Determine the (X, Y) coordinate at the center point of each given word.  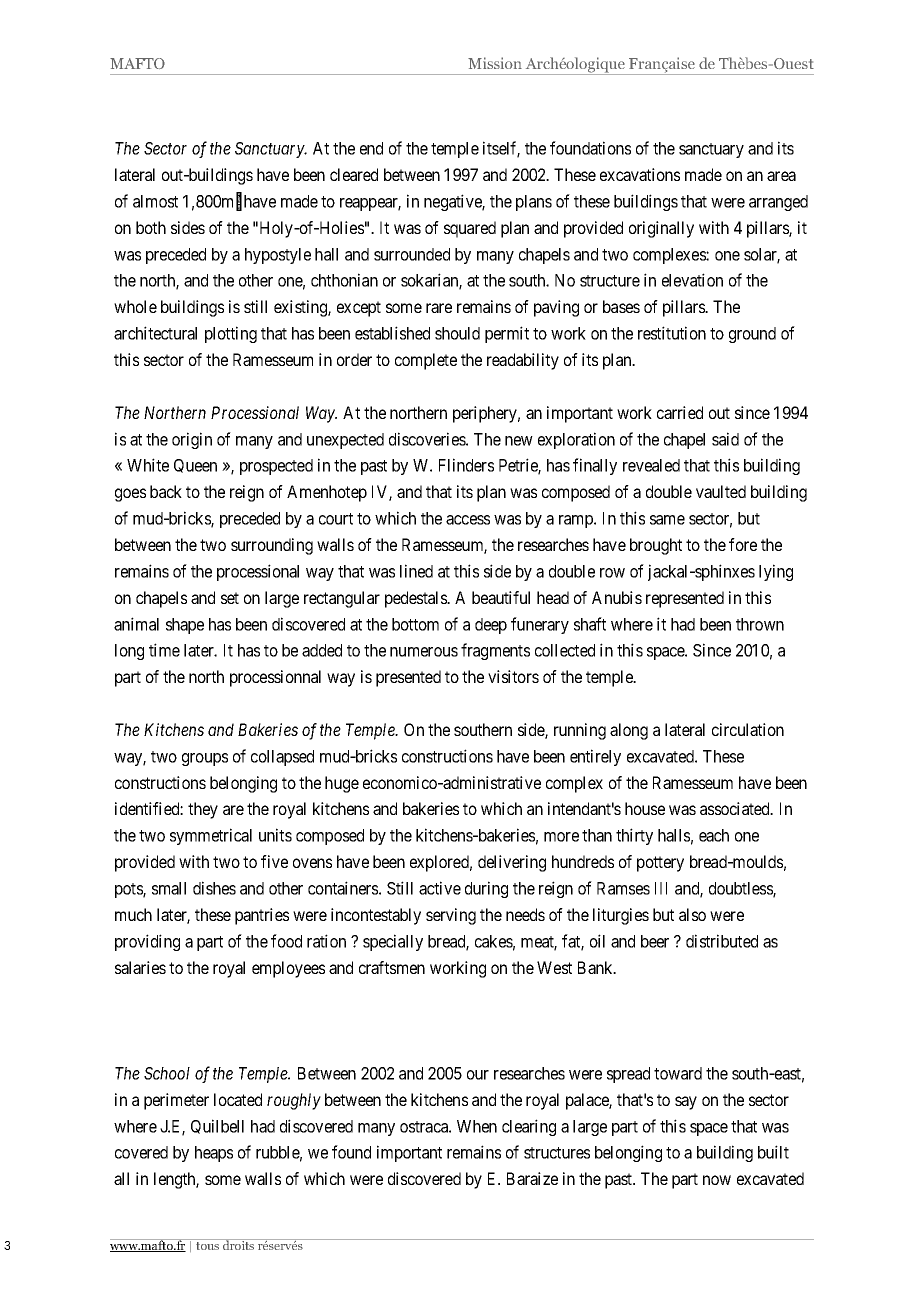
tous (207, 1246)
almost (155, 201)
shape (185, 626)
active (440, 888)
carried (680, 412)
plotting (231, 334)
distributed (722, 941)
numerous (424, 652)
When (477, 1126)
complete (426, 361)
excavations (640, 174)
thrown (760, 624)
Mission (495, 63)
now (717, 1180)
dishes (214, 888)
